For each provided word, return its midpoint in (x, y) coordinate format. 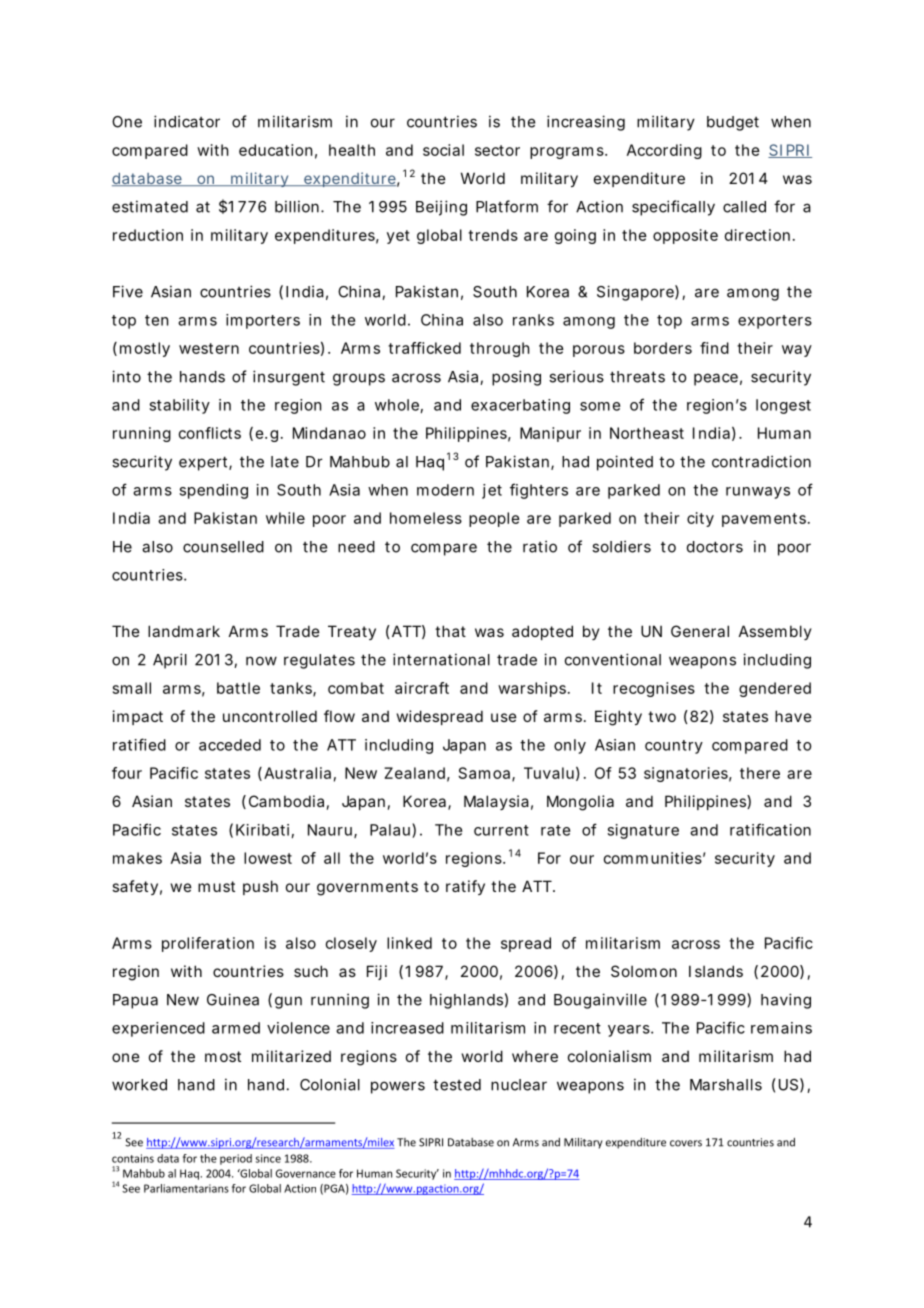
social (443, 150)
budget (733, 123)
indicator (187, 121)
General (700, 631)
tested (457, 1085)
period (236, 1159)
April (170, 661)
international (441, 659)
